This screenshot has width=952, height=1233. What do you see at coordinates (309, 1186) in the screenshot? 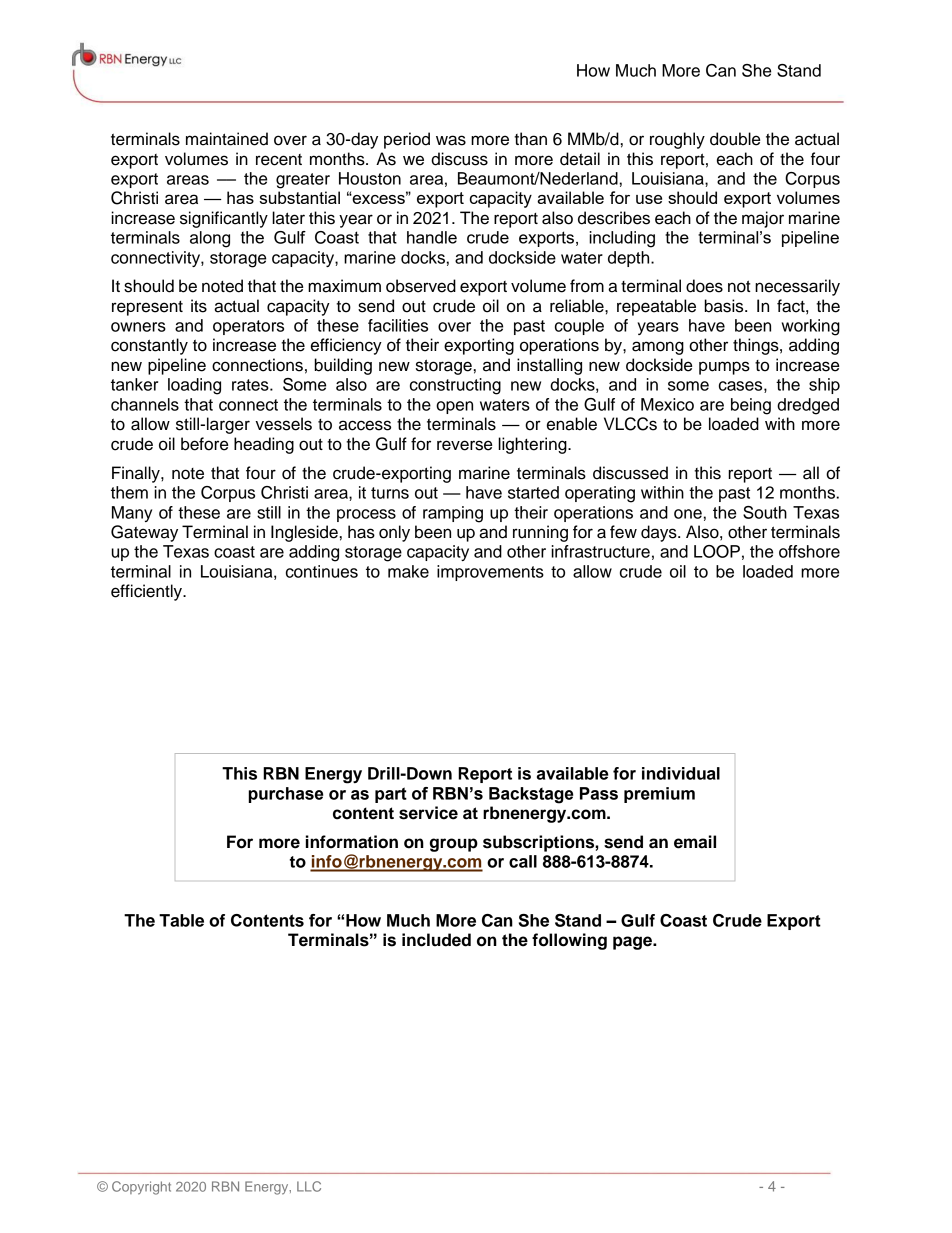
I see `LLC` at bounding box center [309, 1186].
